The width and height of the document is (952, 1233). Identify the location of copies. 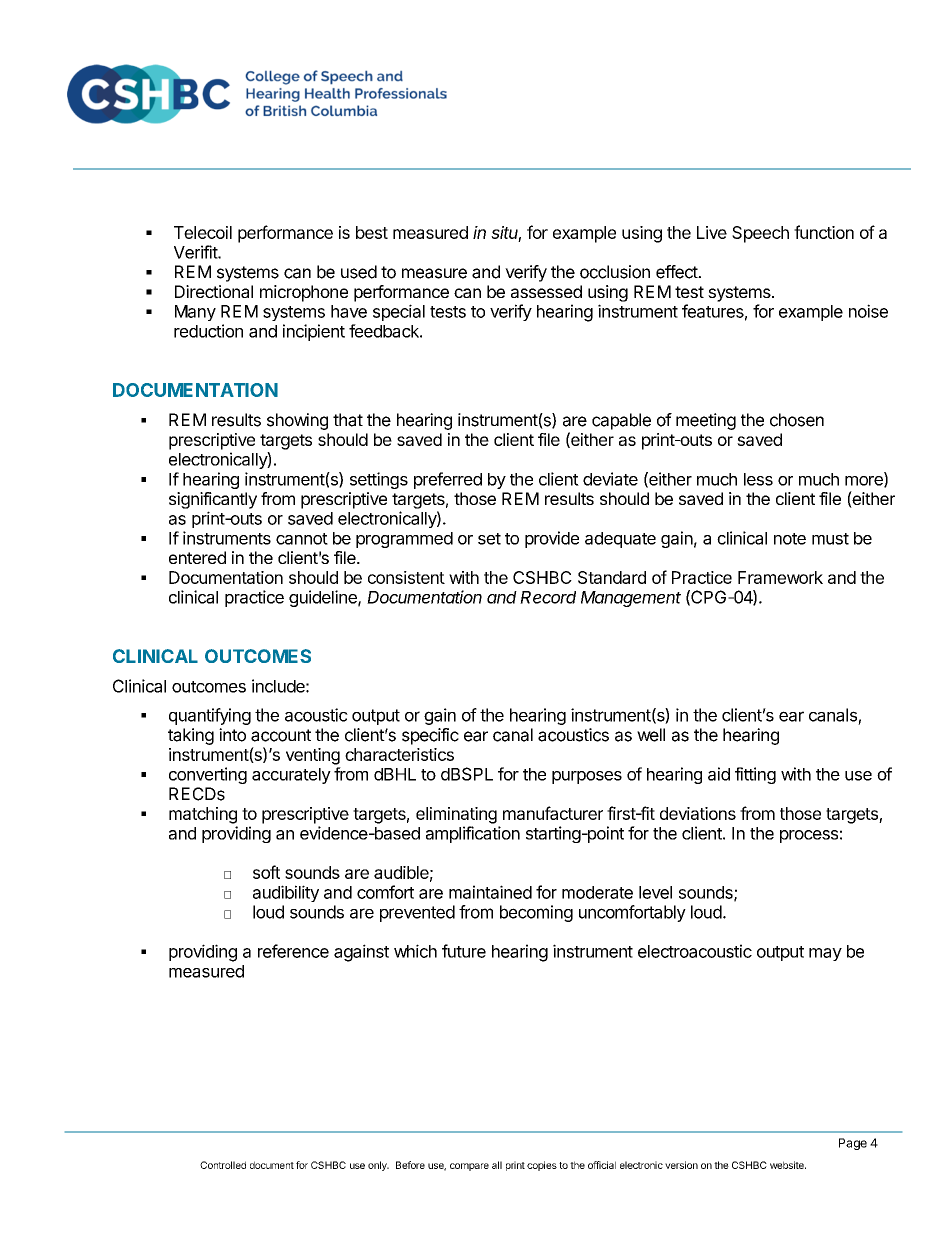
(542, 1166).
